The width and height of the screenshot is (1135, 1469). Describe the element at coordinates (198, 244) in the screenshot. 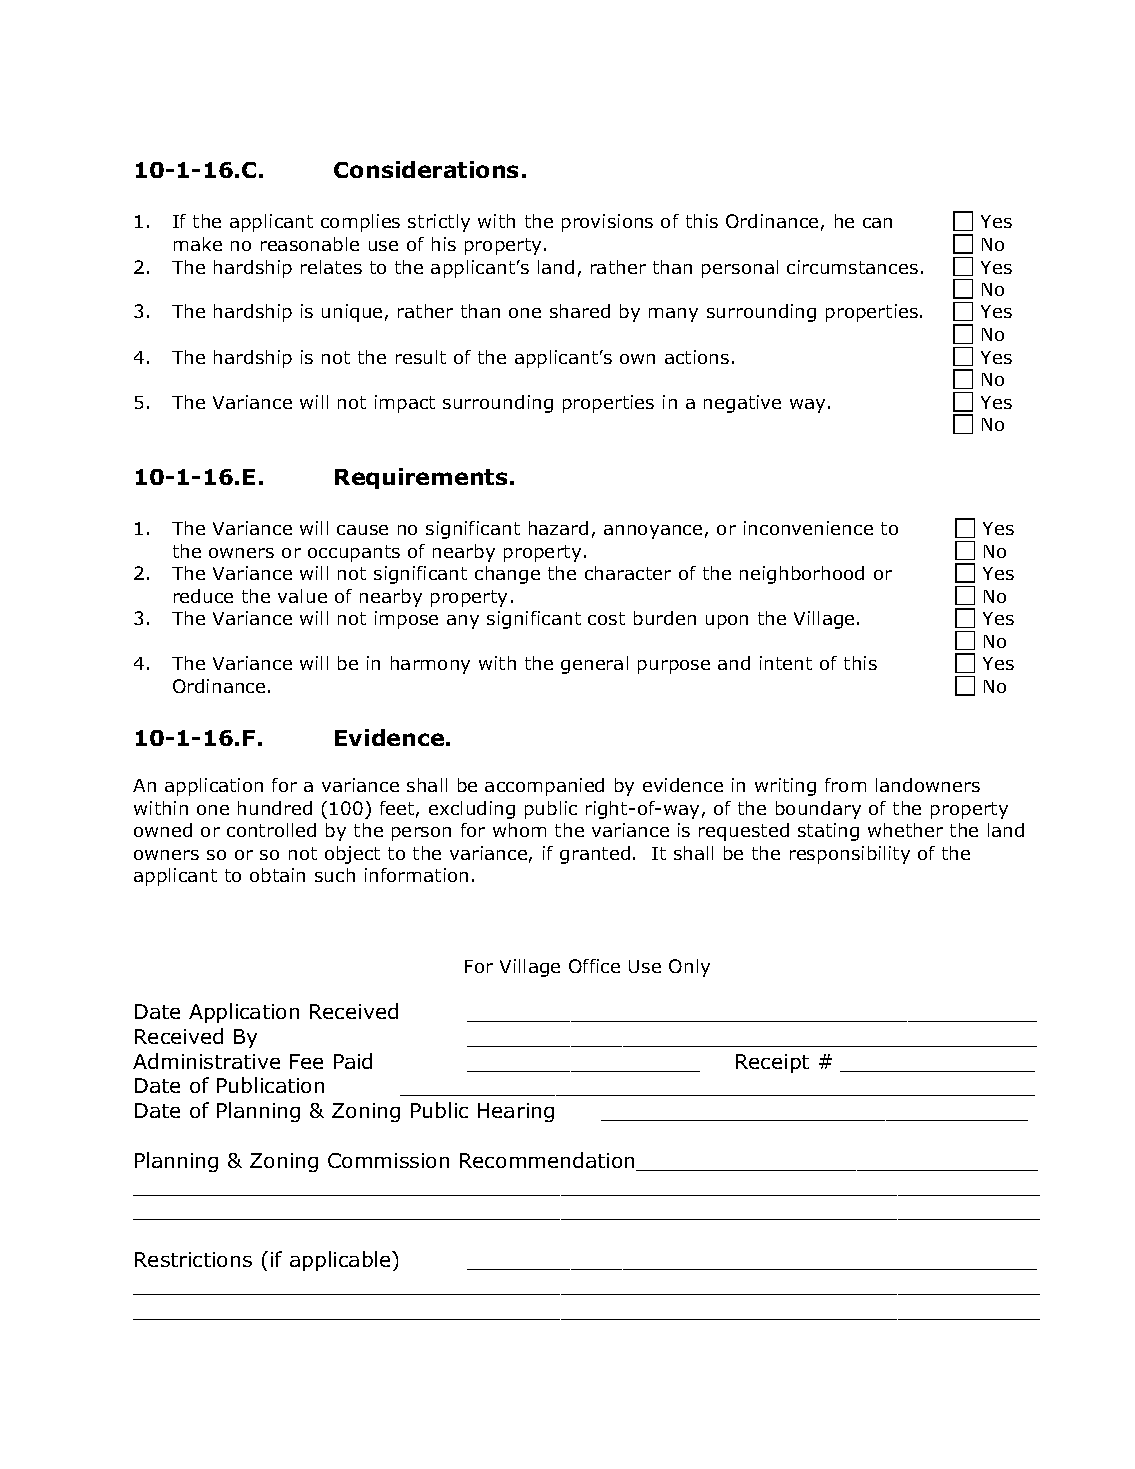

I see `make` at that location.
